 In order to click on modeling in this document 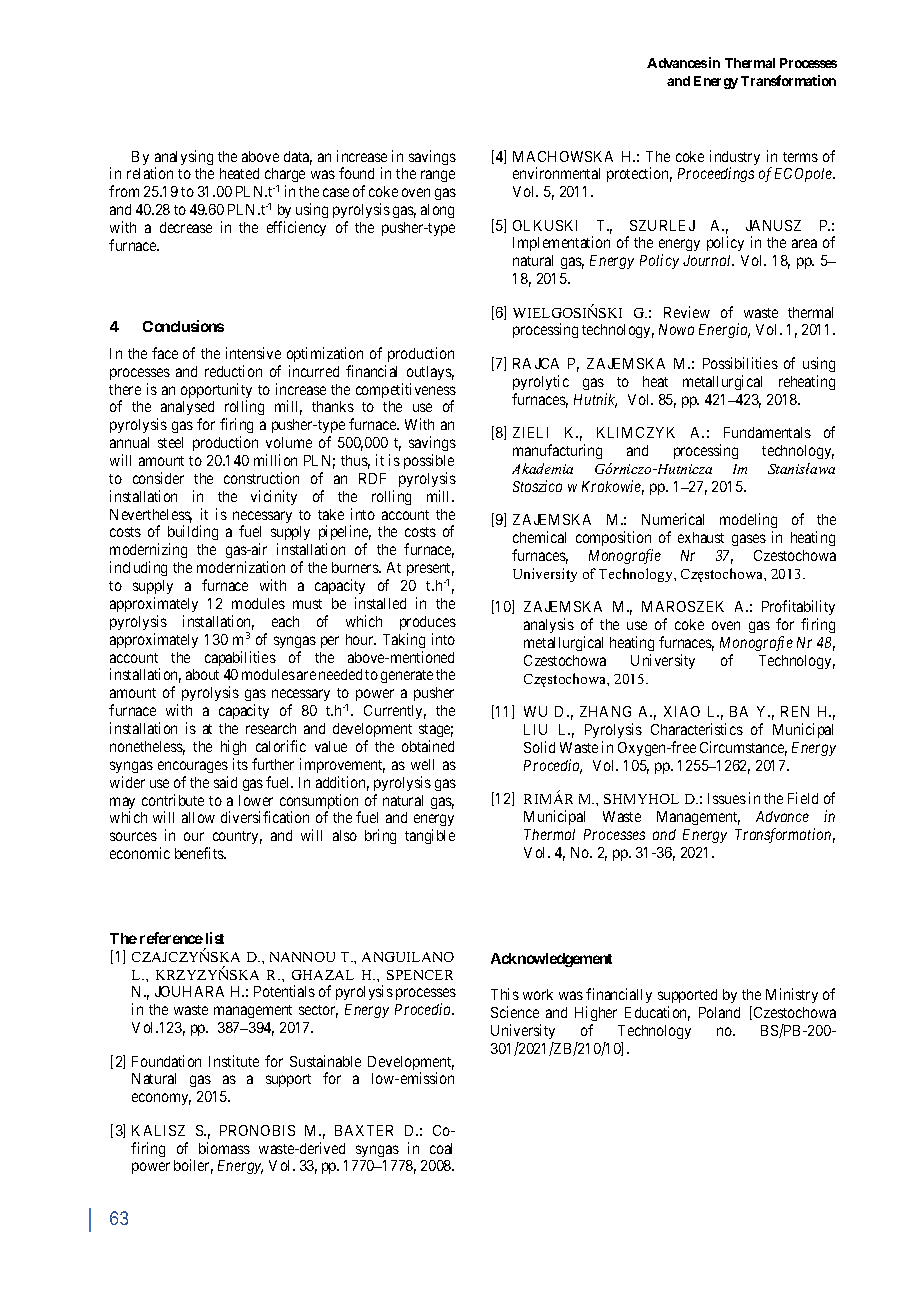, I will do `click(748, 520)`.
